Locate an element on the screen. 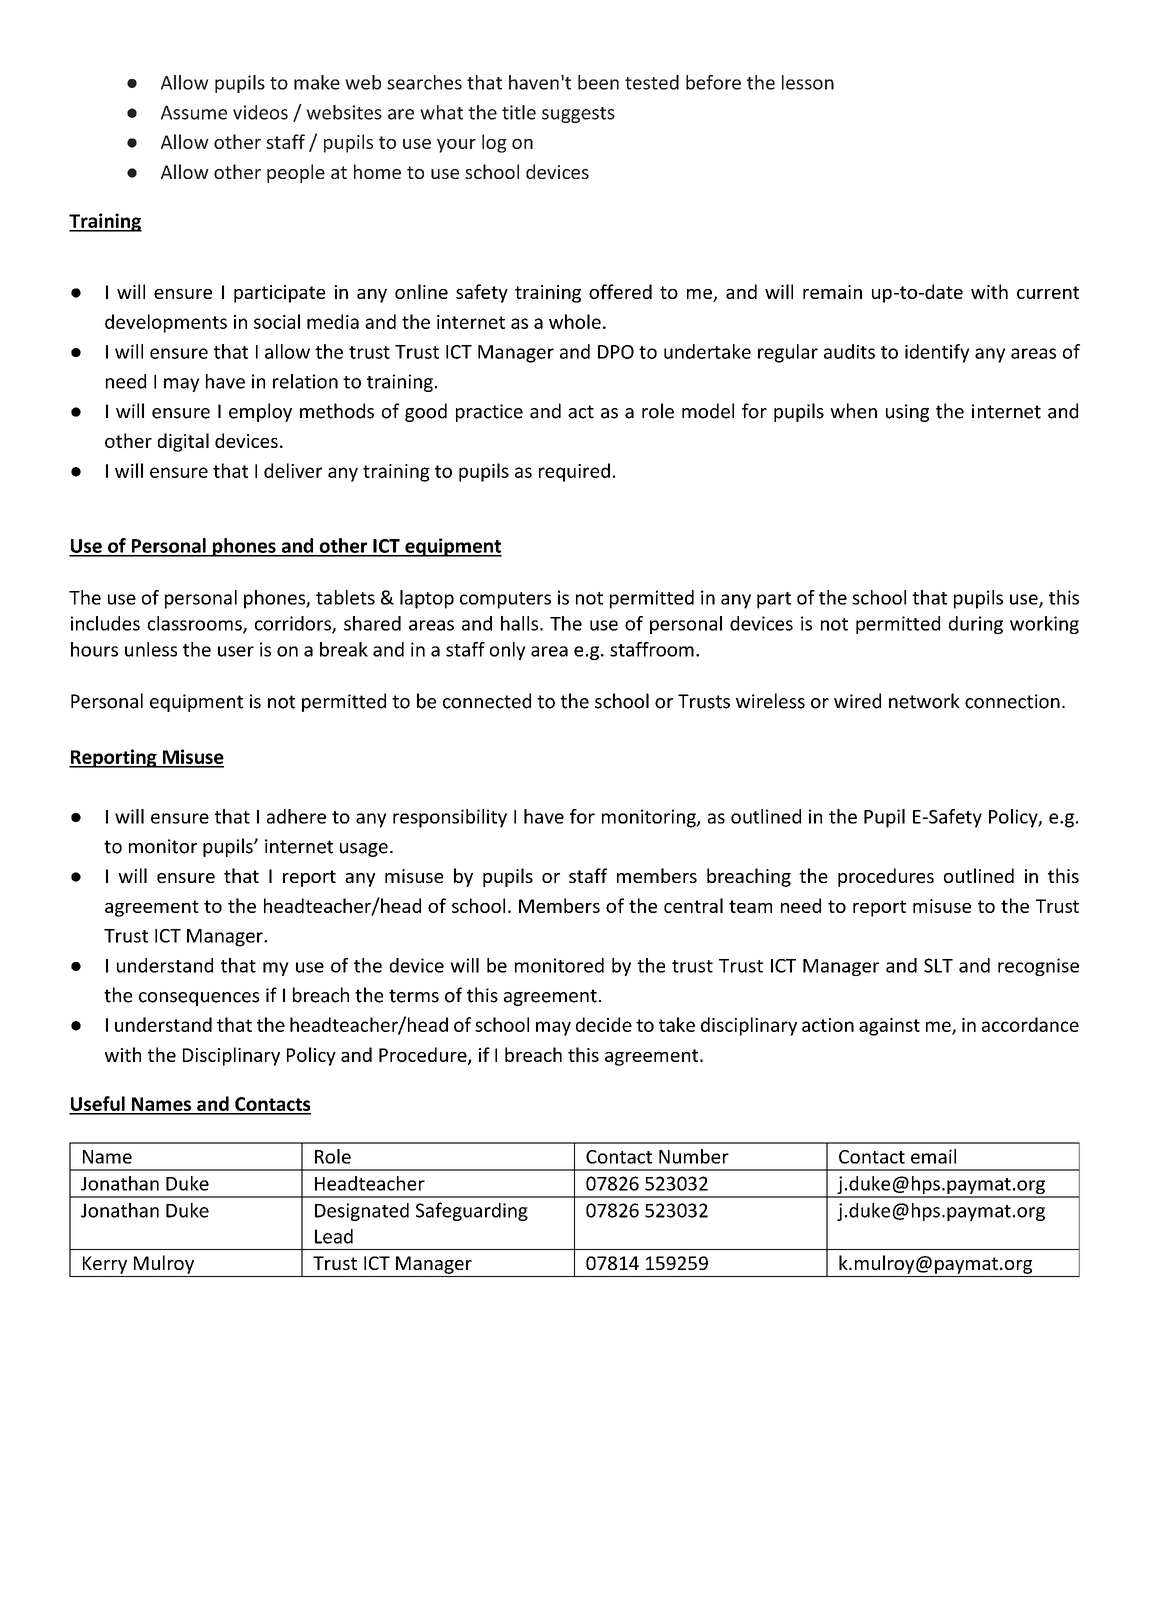 This screenshot has height=1624, width=1149. SLT is located at coordinates (938, 965).
